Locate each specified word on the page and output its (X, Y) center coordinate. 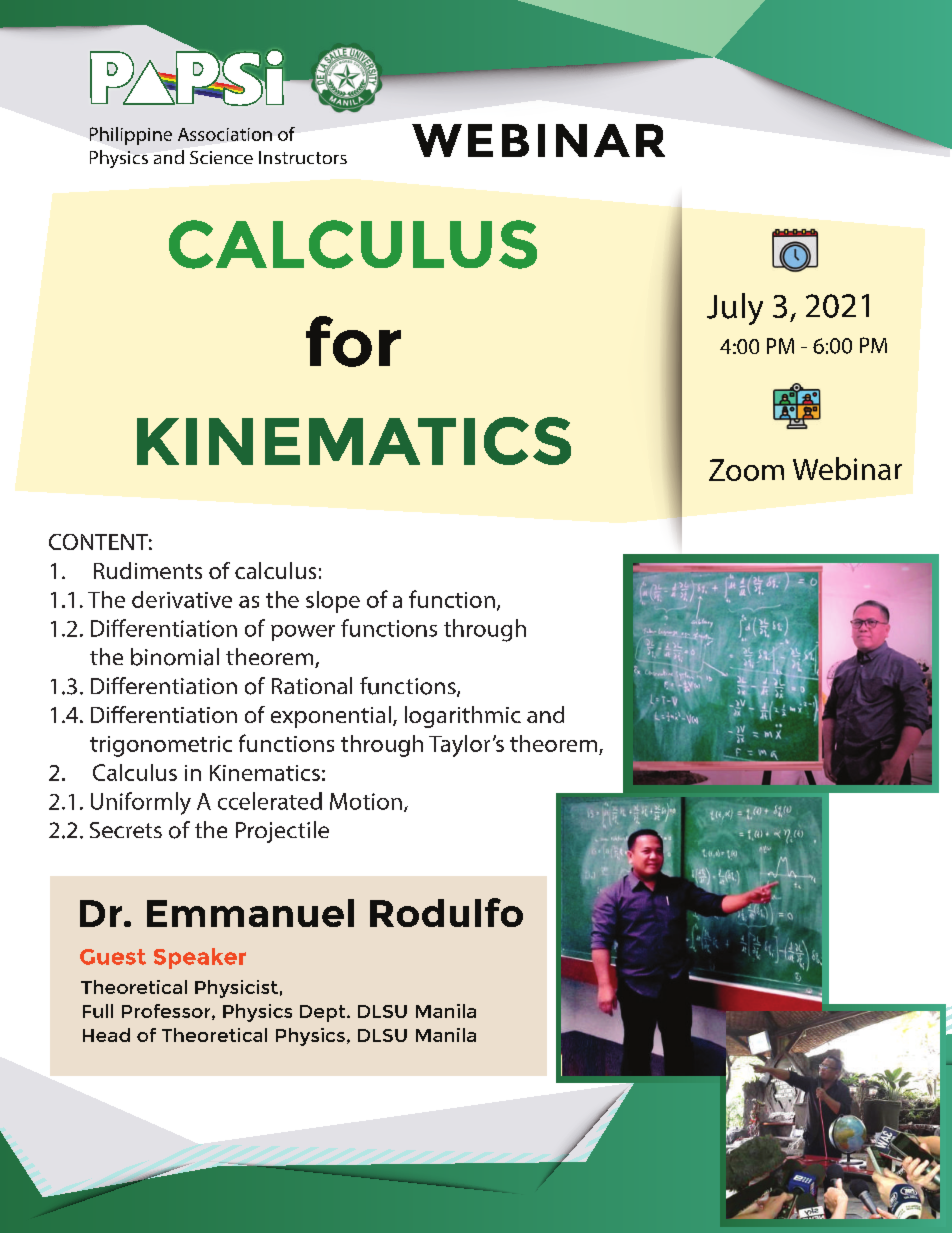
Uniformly (141, 803)
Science (221, 157)
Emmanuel (250, 913)
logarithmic (463, 717)
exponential (331, 717)
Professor (167, 1012)
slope (333, 602)
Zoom (746, 470)
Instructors (303, 157)
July (735, 309)
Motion (366, 801)
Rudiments (148, 570)
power (303, 633)
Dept (324, 1013)
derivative (182, 599)
